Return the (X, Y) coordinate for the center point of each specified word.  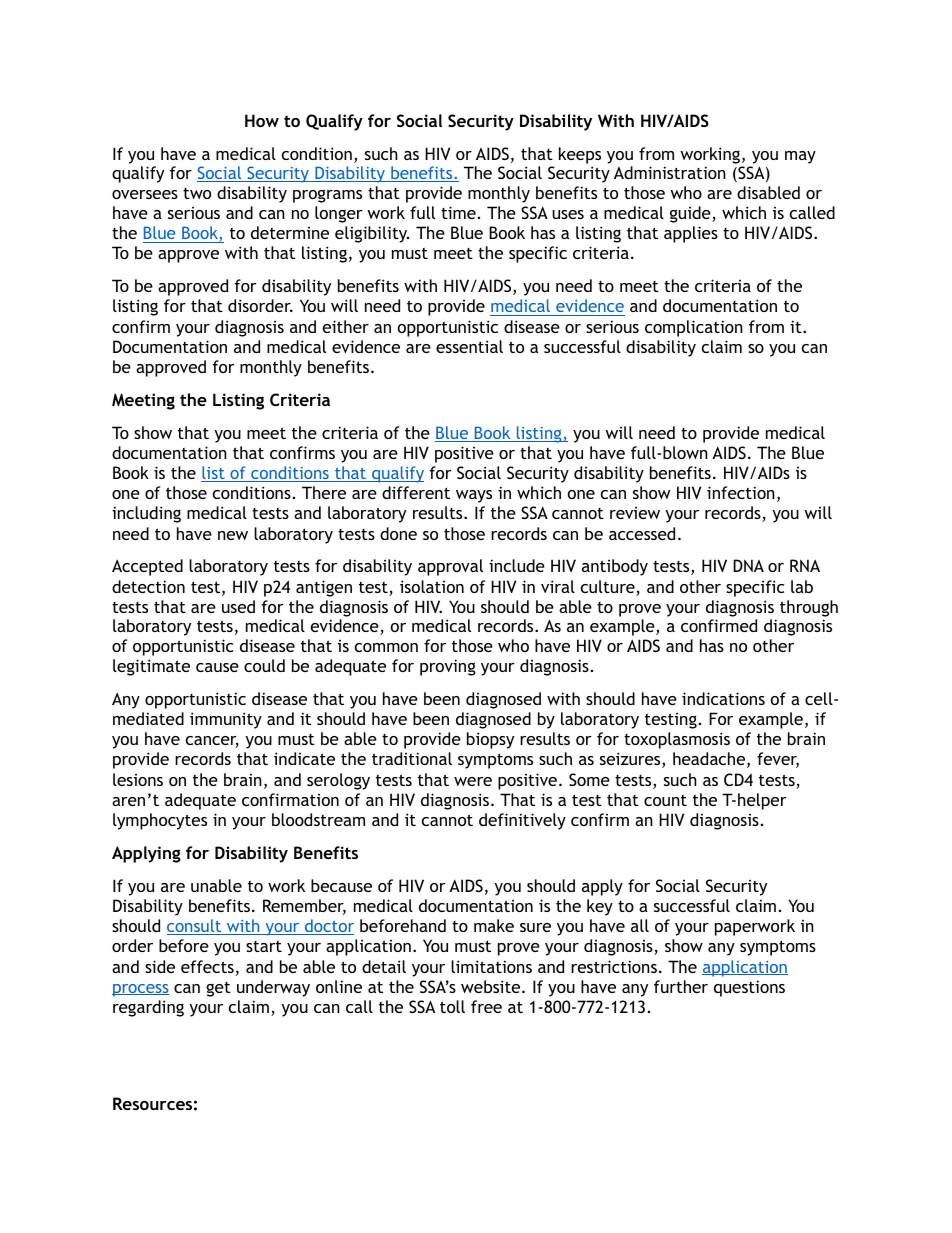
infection (741, 492)
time (458, 212)
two (197, 193)
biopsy (490, 740)
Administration (670, 172)
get (218, 989)
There (324, 492)
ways (474, 496)
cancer (212, 742)
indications (723, 698)
